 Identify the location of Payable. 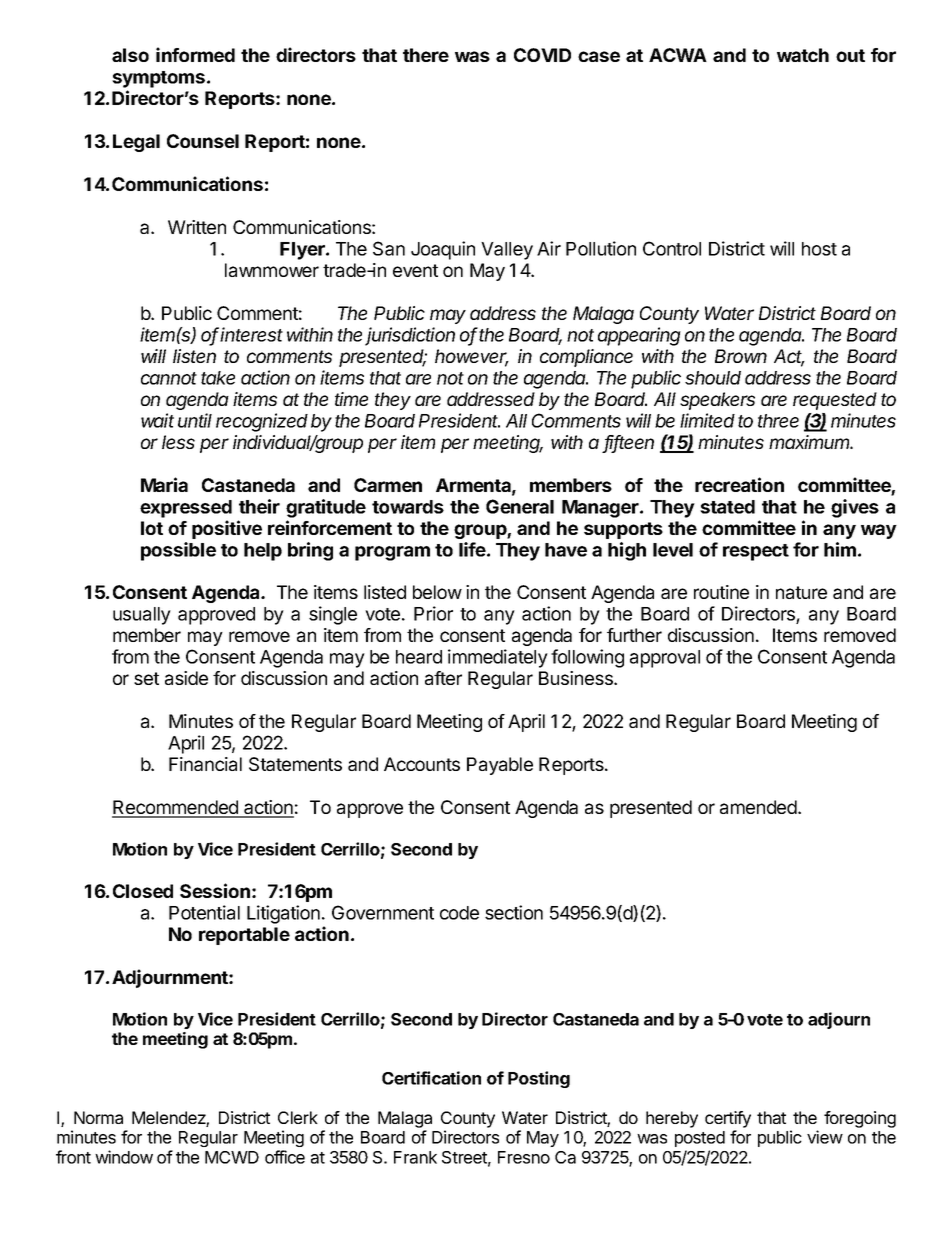
(500, 766).
